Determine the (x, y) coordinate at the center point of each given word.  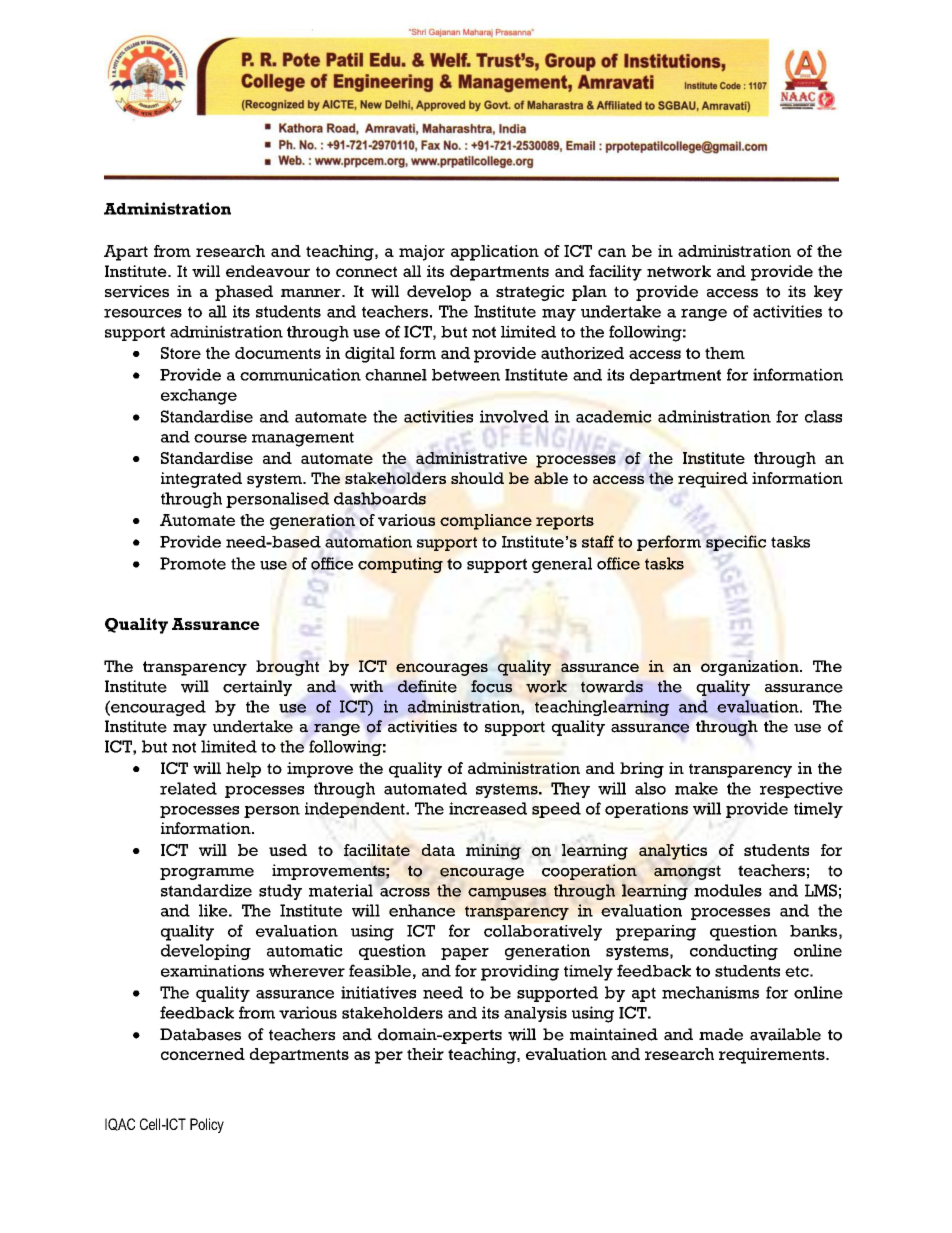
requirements (773, 1056)
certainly (257, 688)
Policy (207, 1125)
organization (751, 668)
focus (491, 686)
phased (244, 293)
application (495, 253)
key (828, 293)
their (425, 1054)
